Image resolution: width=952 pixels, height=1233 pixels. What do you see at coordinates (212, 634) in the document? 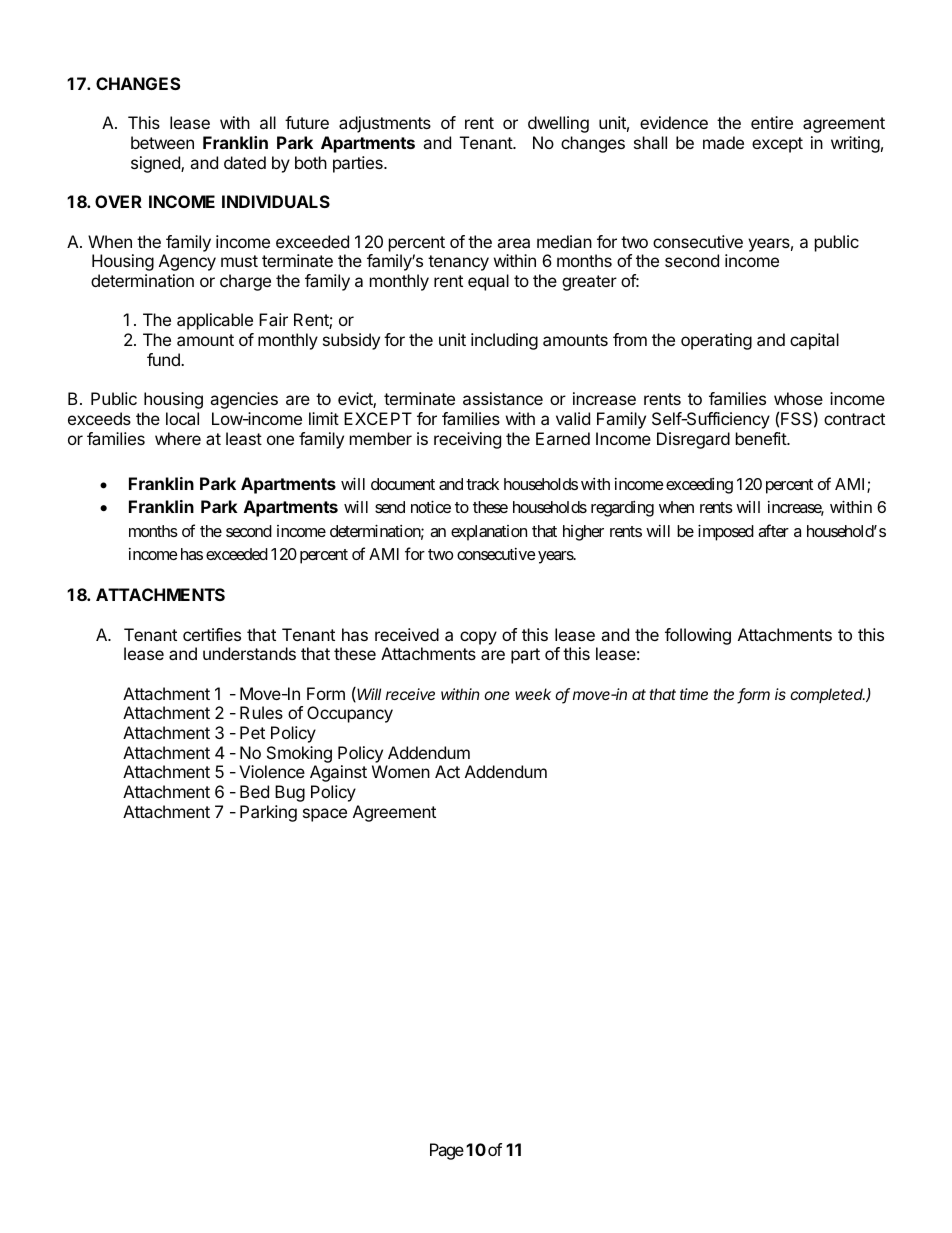
I see `certifies` at bounding box center [212, 634].
